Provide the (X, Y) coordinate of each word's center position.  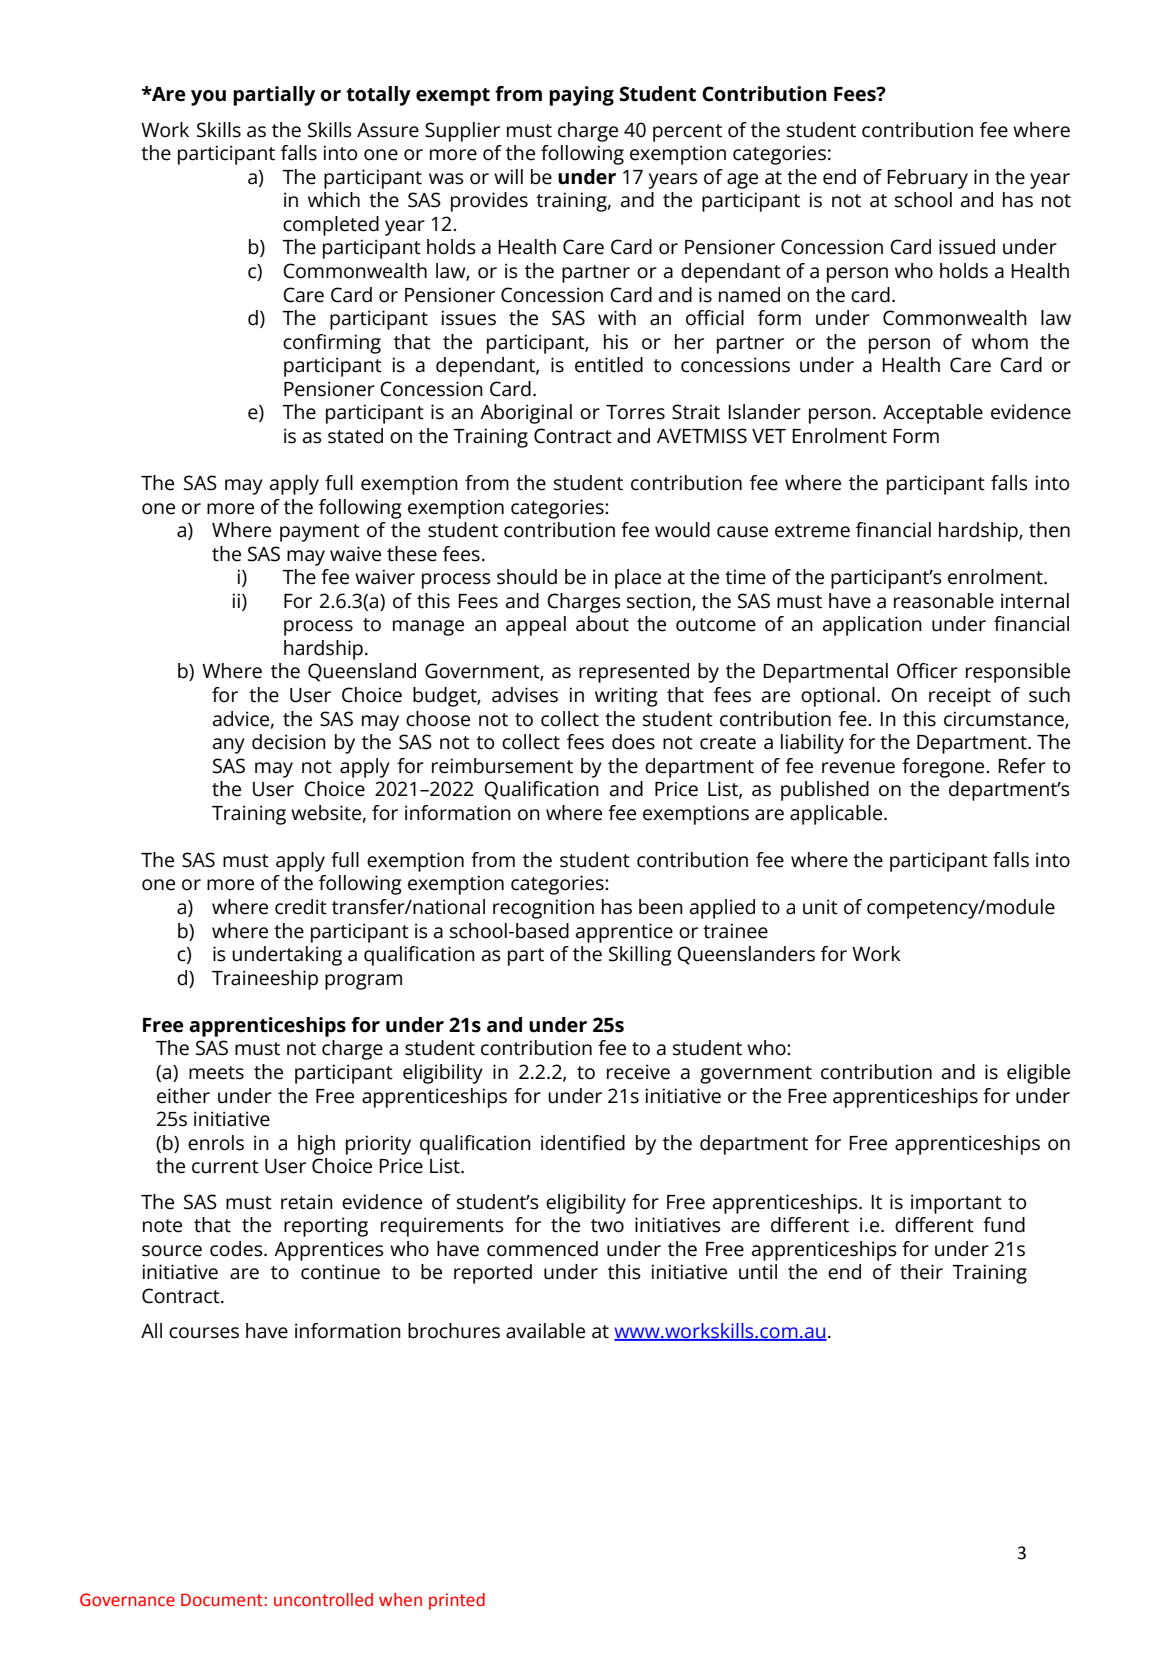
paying (581, 96)
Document (222, 1600)
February (927, 179)
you (208, 98)
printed (457, 1601)
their (921, 1272)
